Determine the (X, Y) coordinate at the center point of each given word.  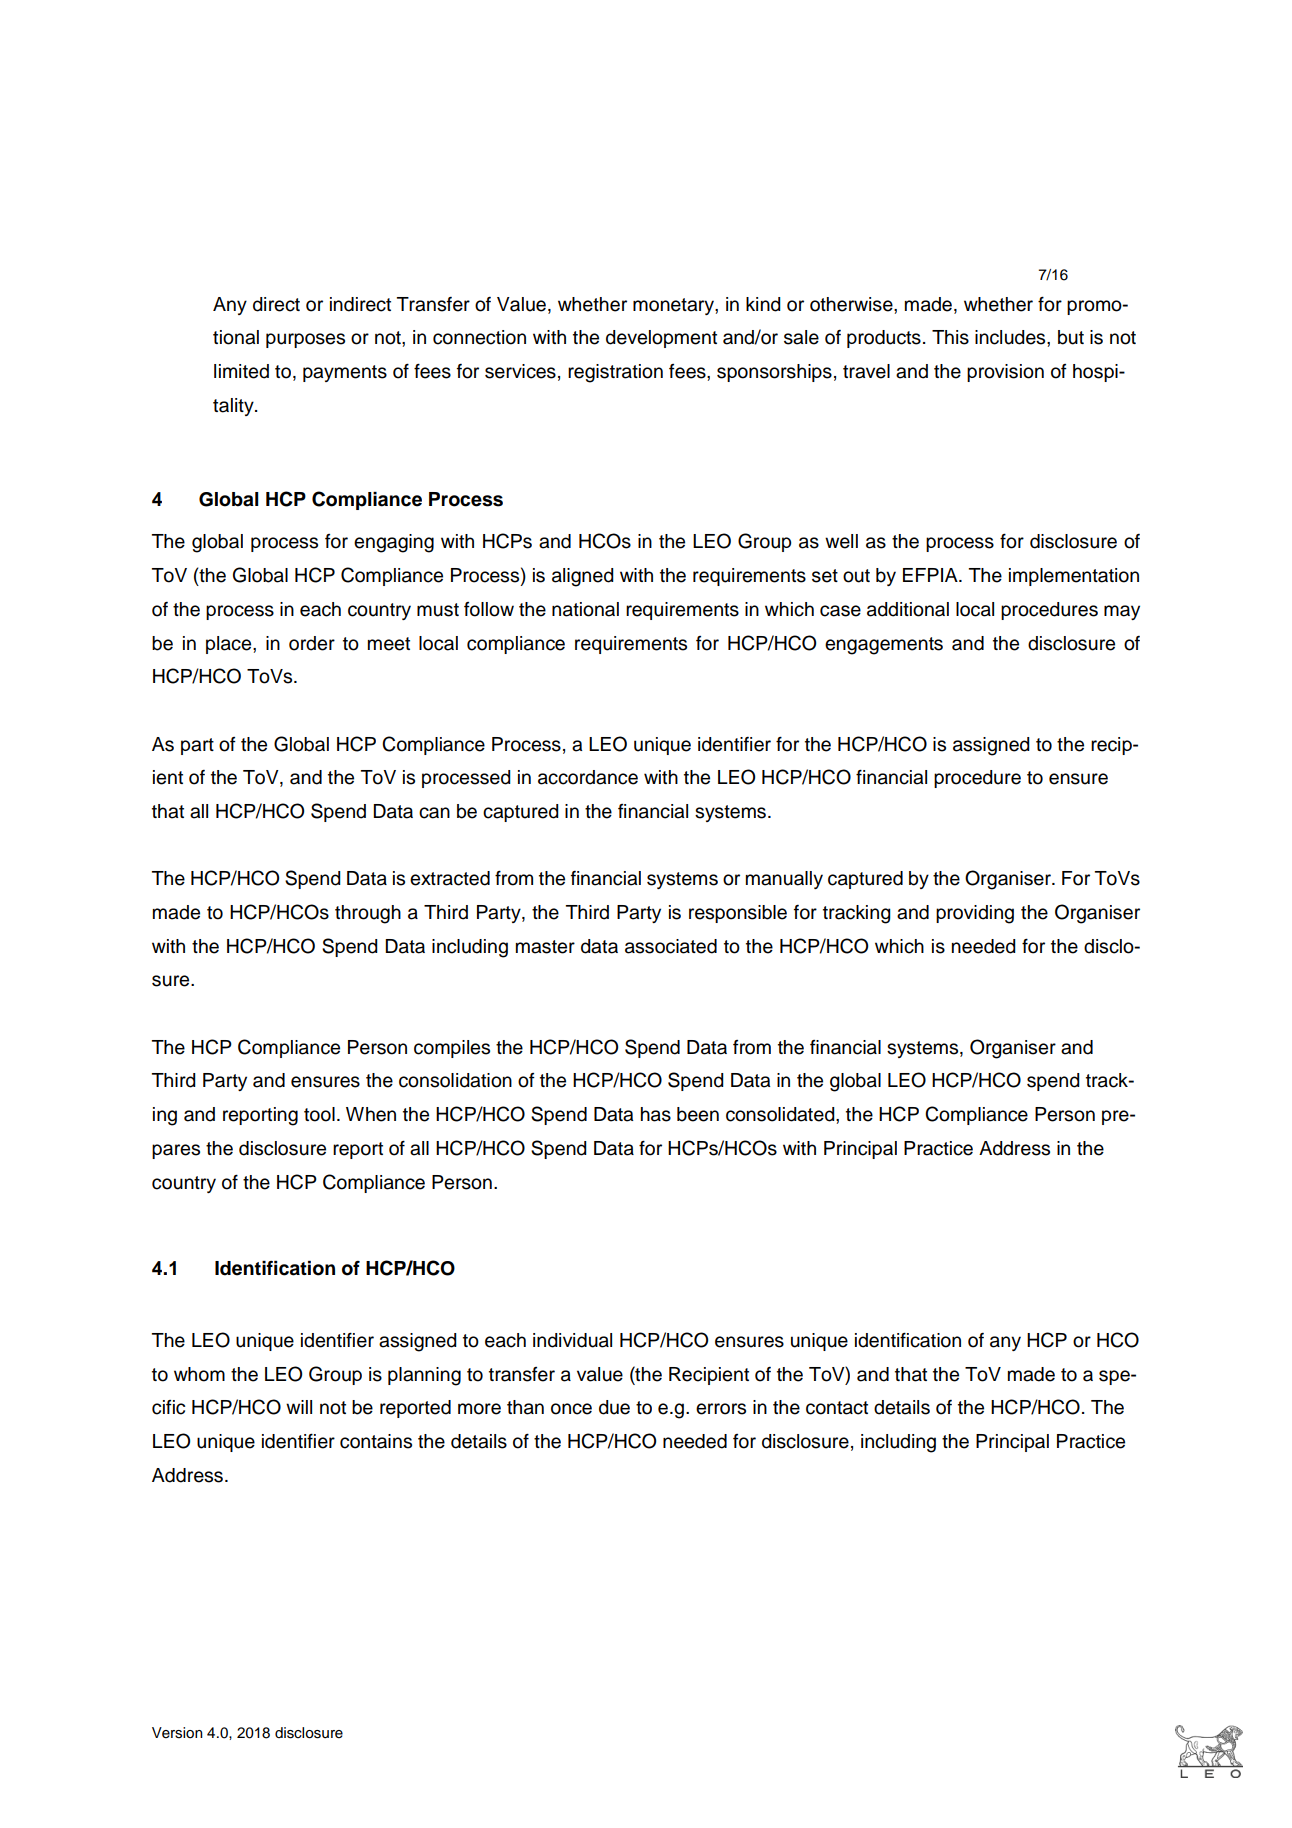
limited (241, 371)
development (661, 339)
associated (671, 946)
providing (975, 914)
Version (177, 1733)
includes (1011, 337)
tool (319, 1114)
